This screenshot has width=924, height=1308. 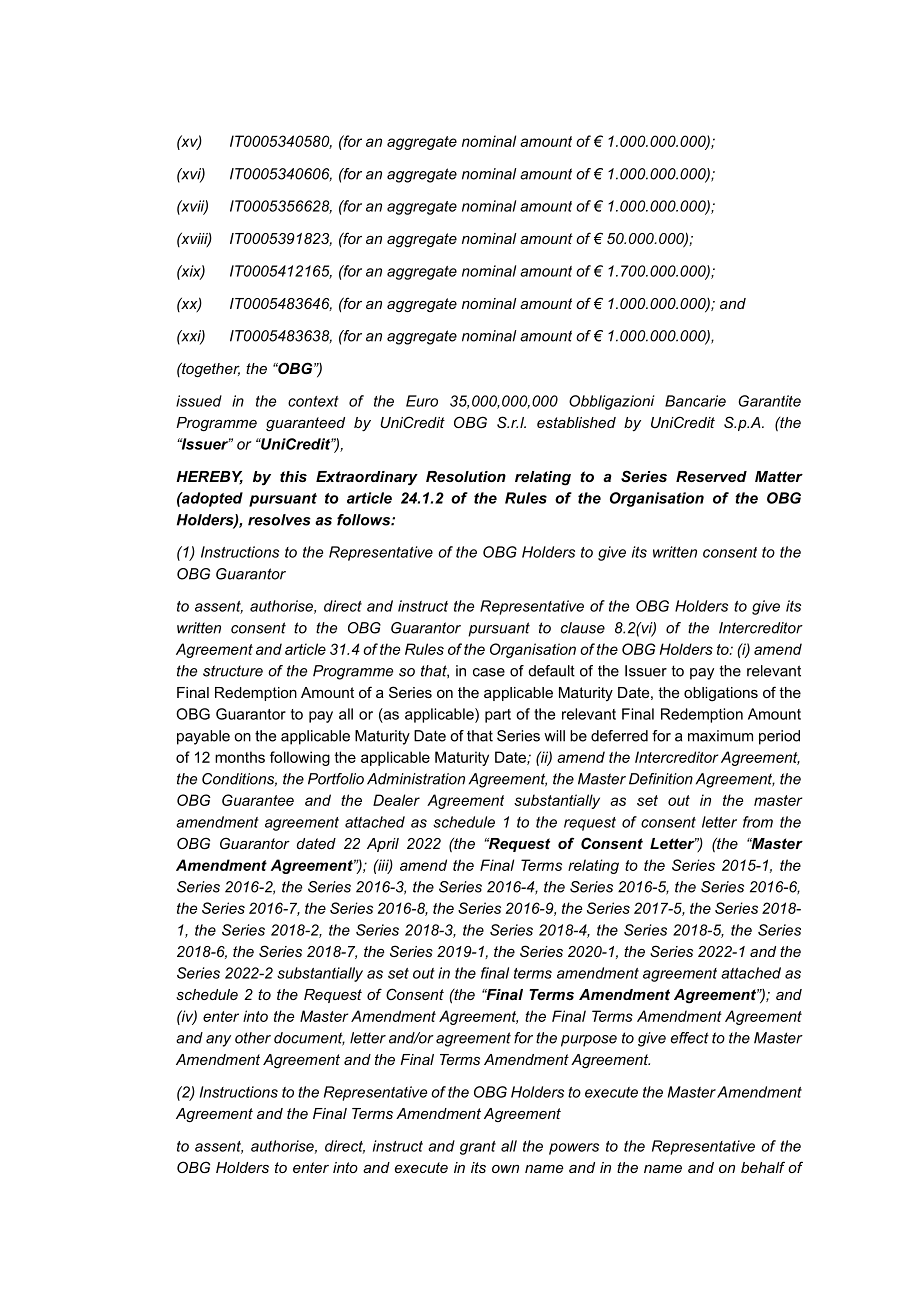 What do you see at coordinates (583, 628) in the screenshot?
I see `clause` at bounding box center [583, 628].
